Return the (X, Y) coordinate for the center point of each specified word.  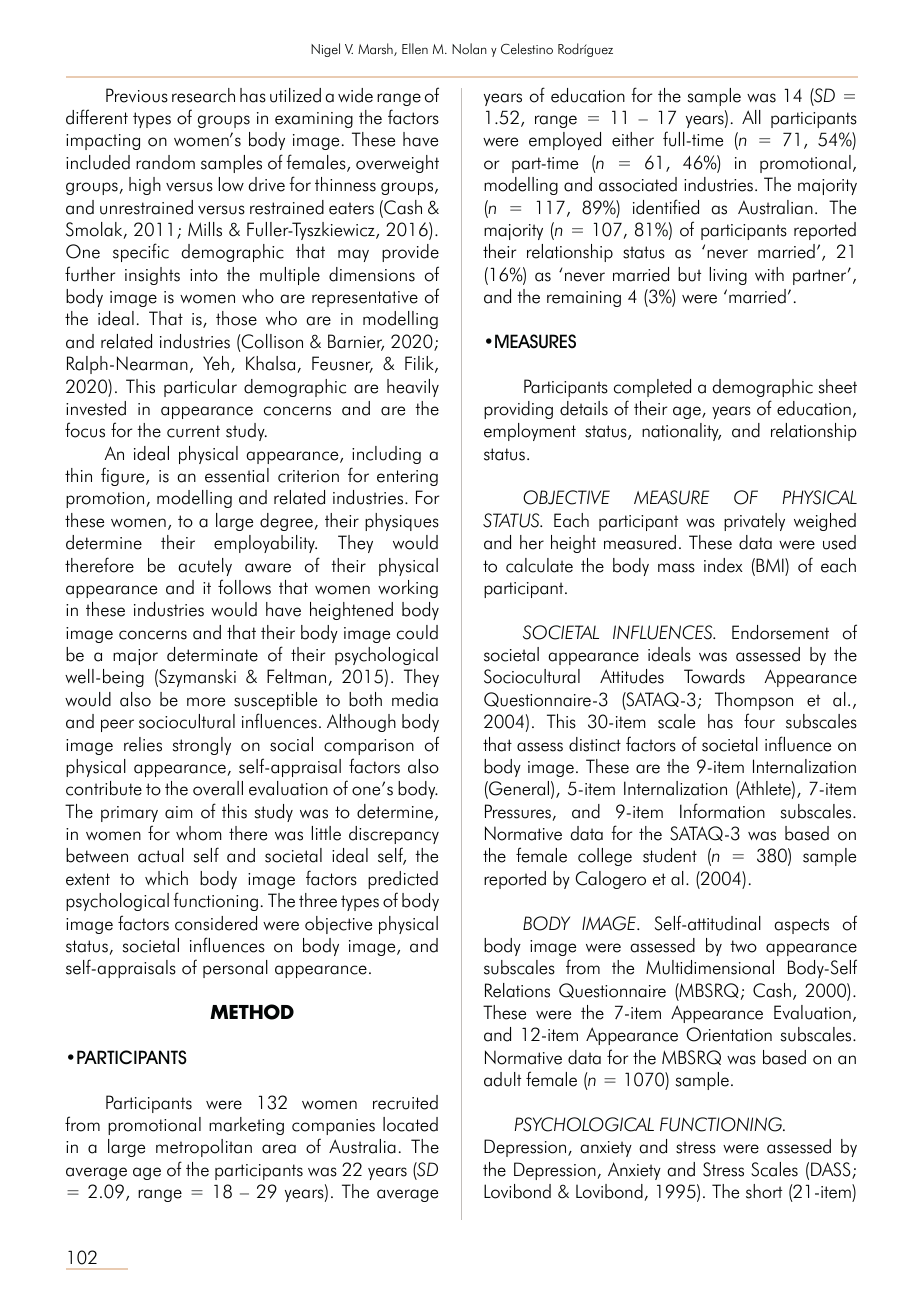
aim (179, 812)
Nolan (469, 49)
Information (722, 811)
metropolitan (204, 1148)
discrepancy (394, 835)
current (193, 431)
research (203, 95)
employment (530, 432)
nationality (681, 432)
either (633, 139)
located (410, 1124)
